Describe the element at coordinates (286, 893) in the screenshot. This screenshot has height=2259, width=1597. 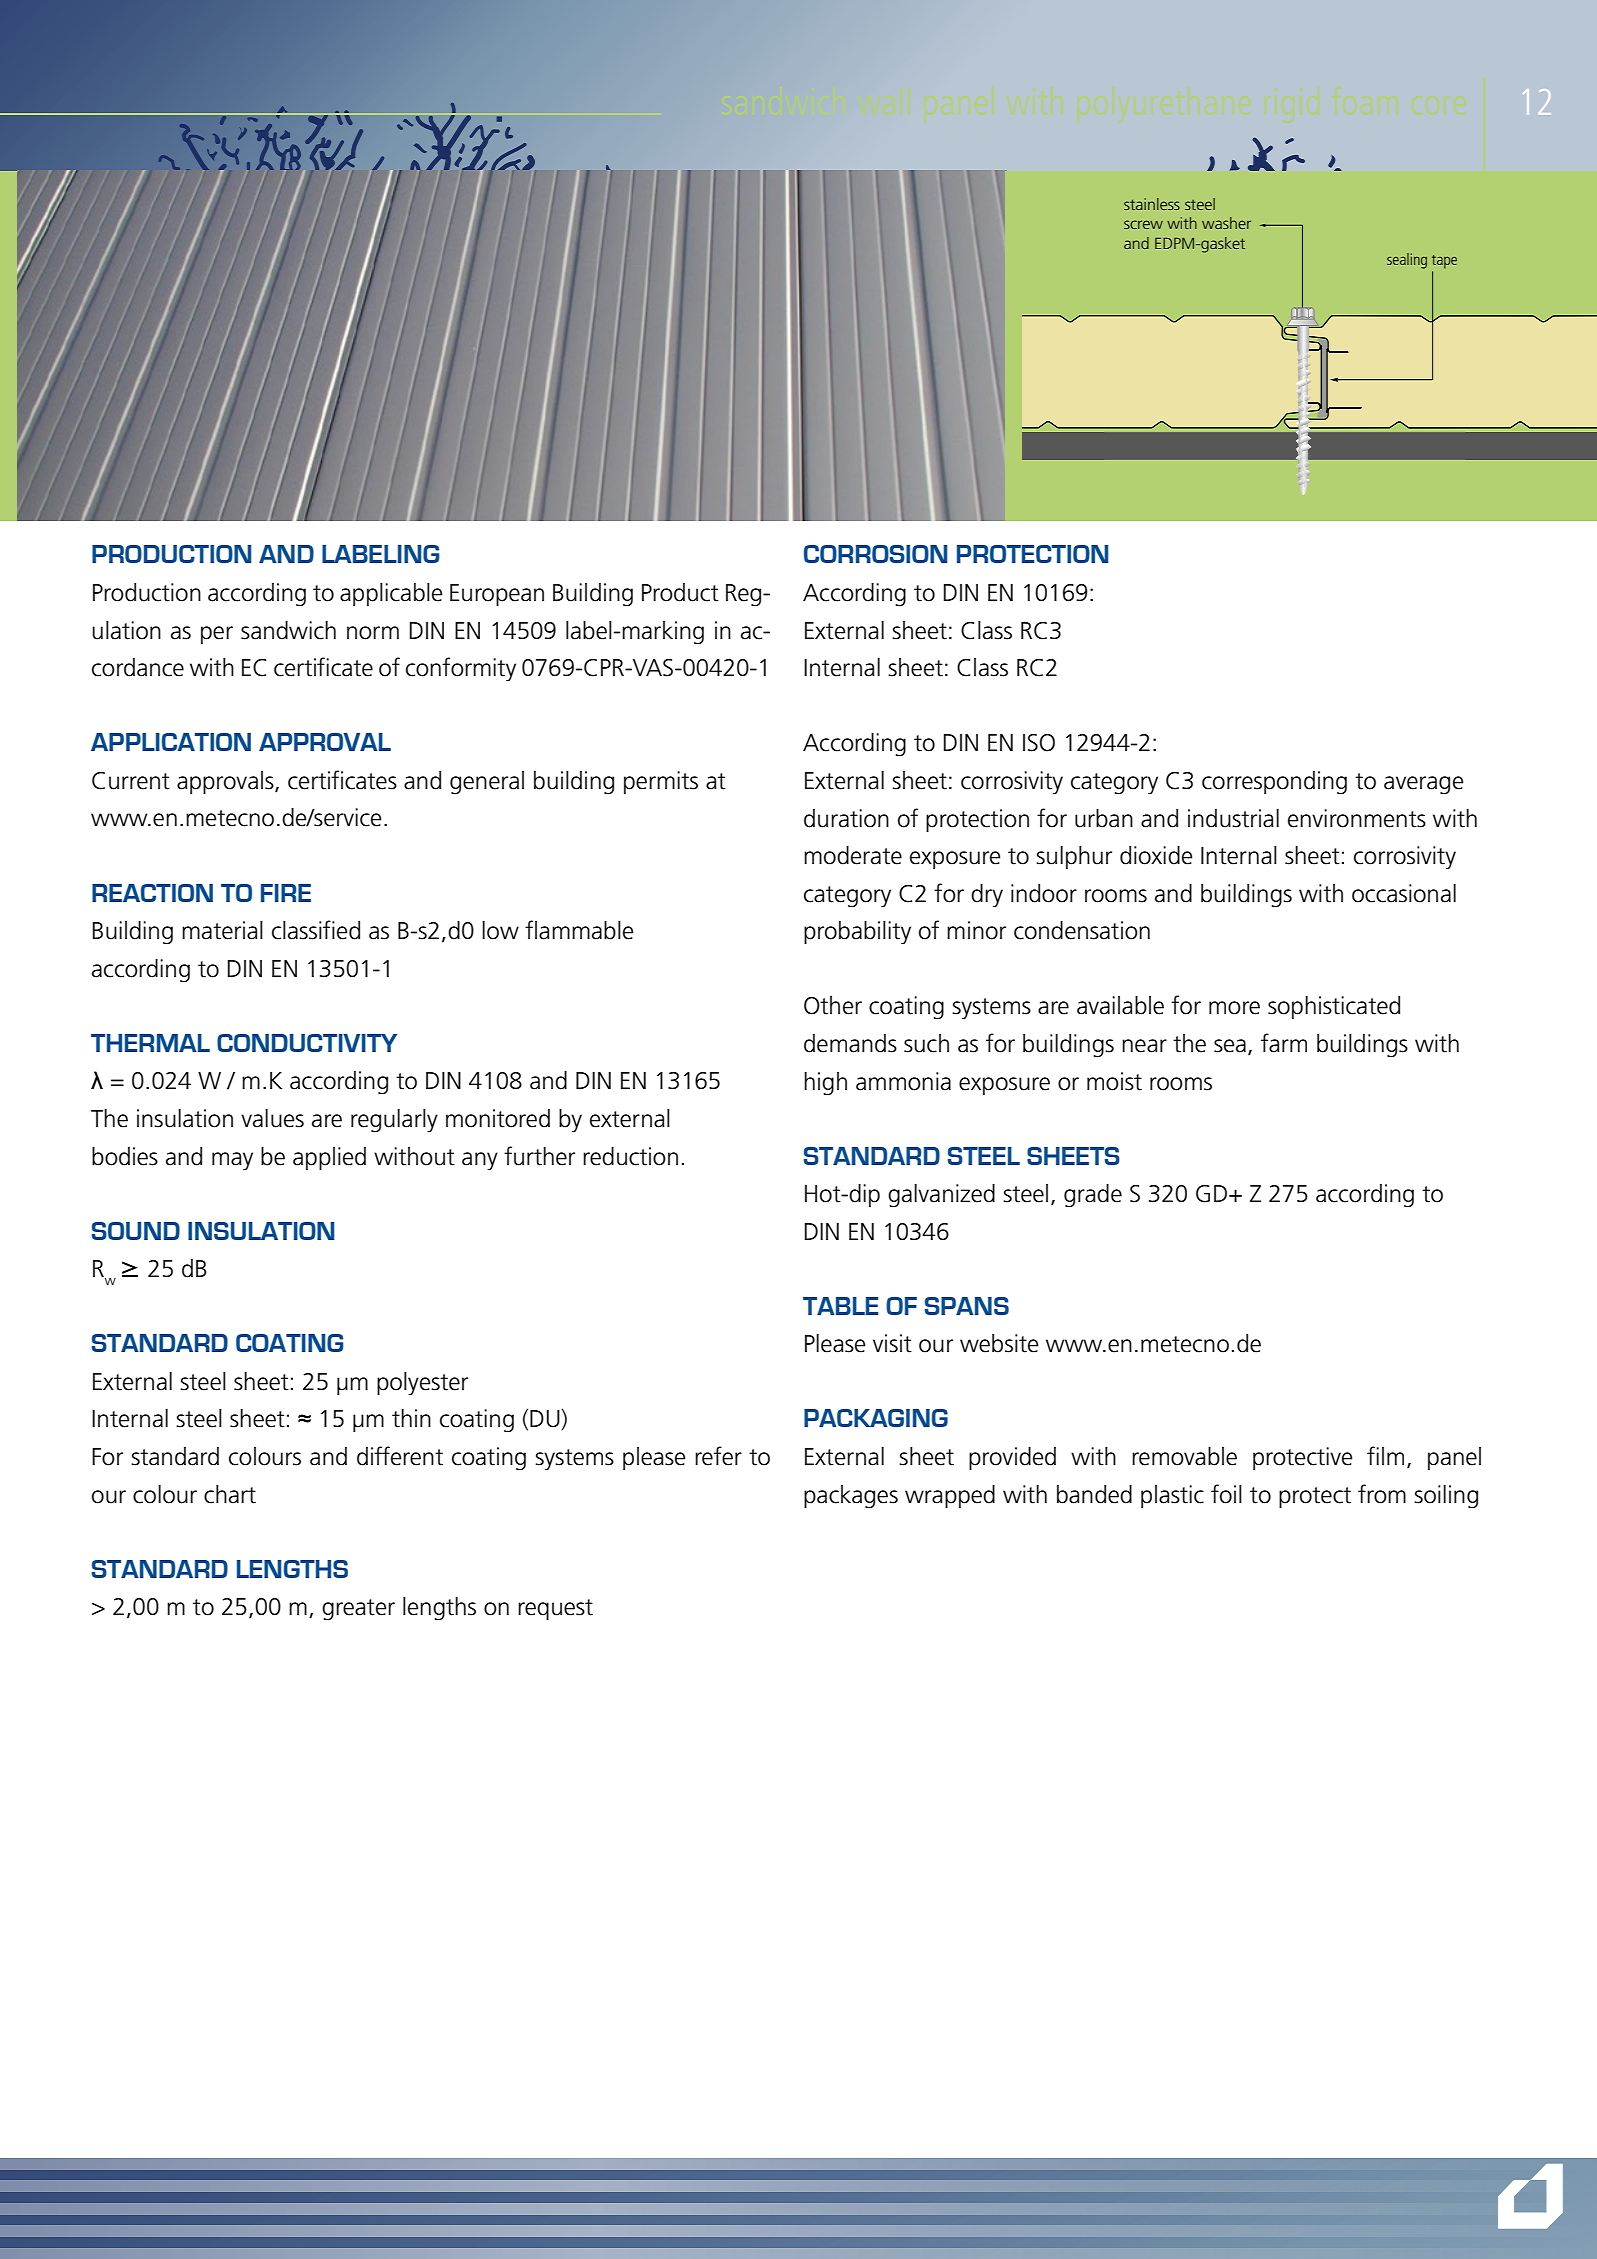
I see `FIRE` at that location.
